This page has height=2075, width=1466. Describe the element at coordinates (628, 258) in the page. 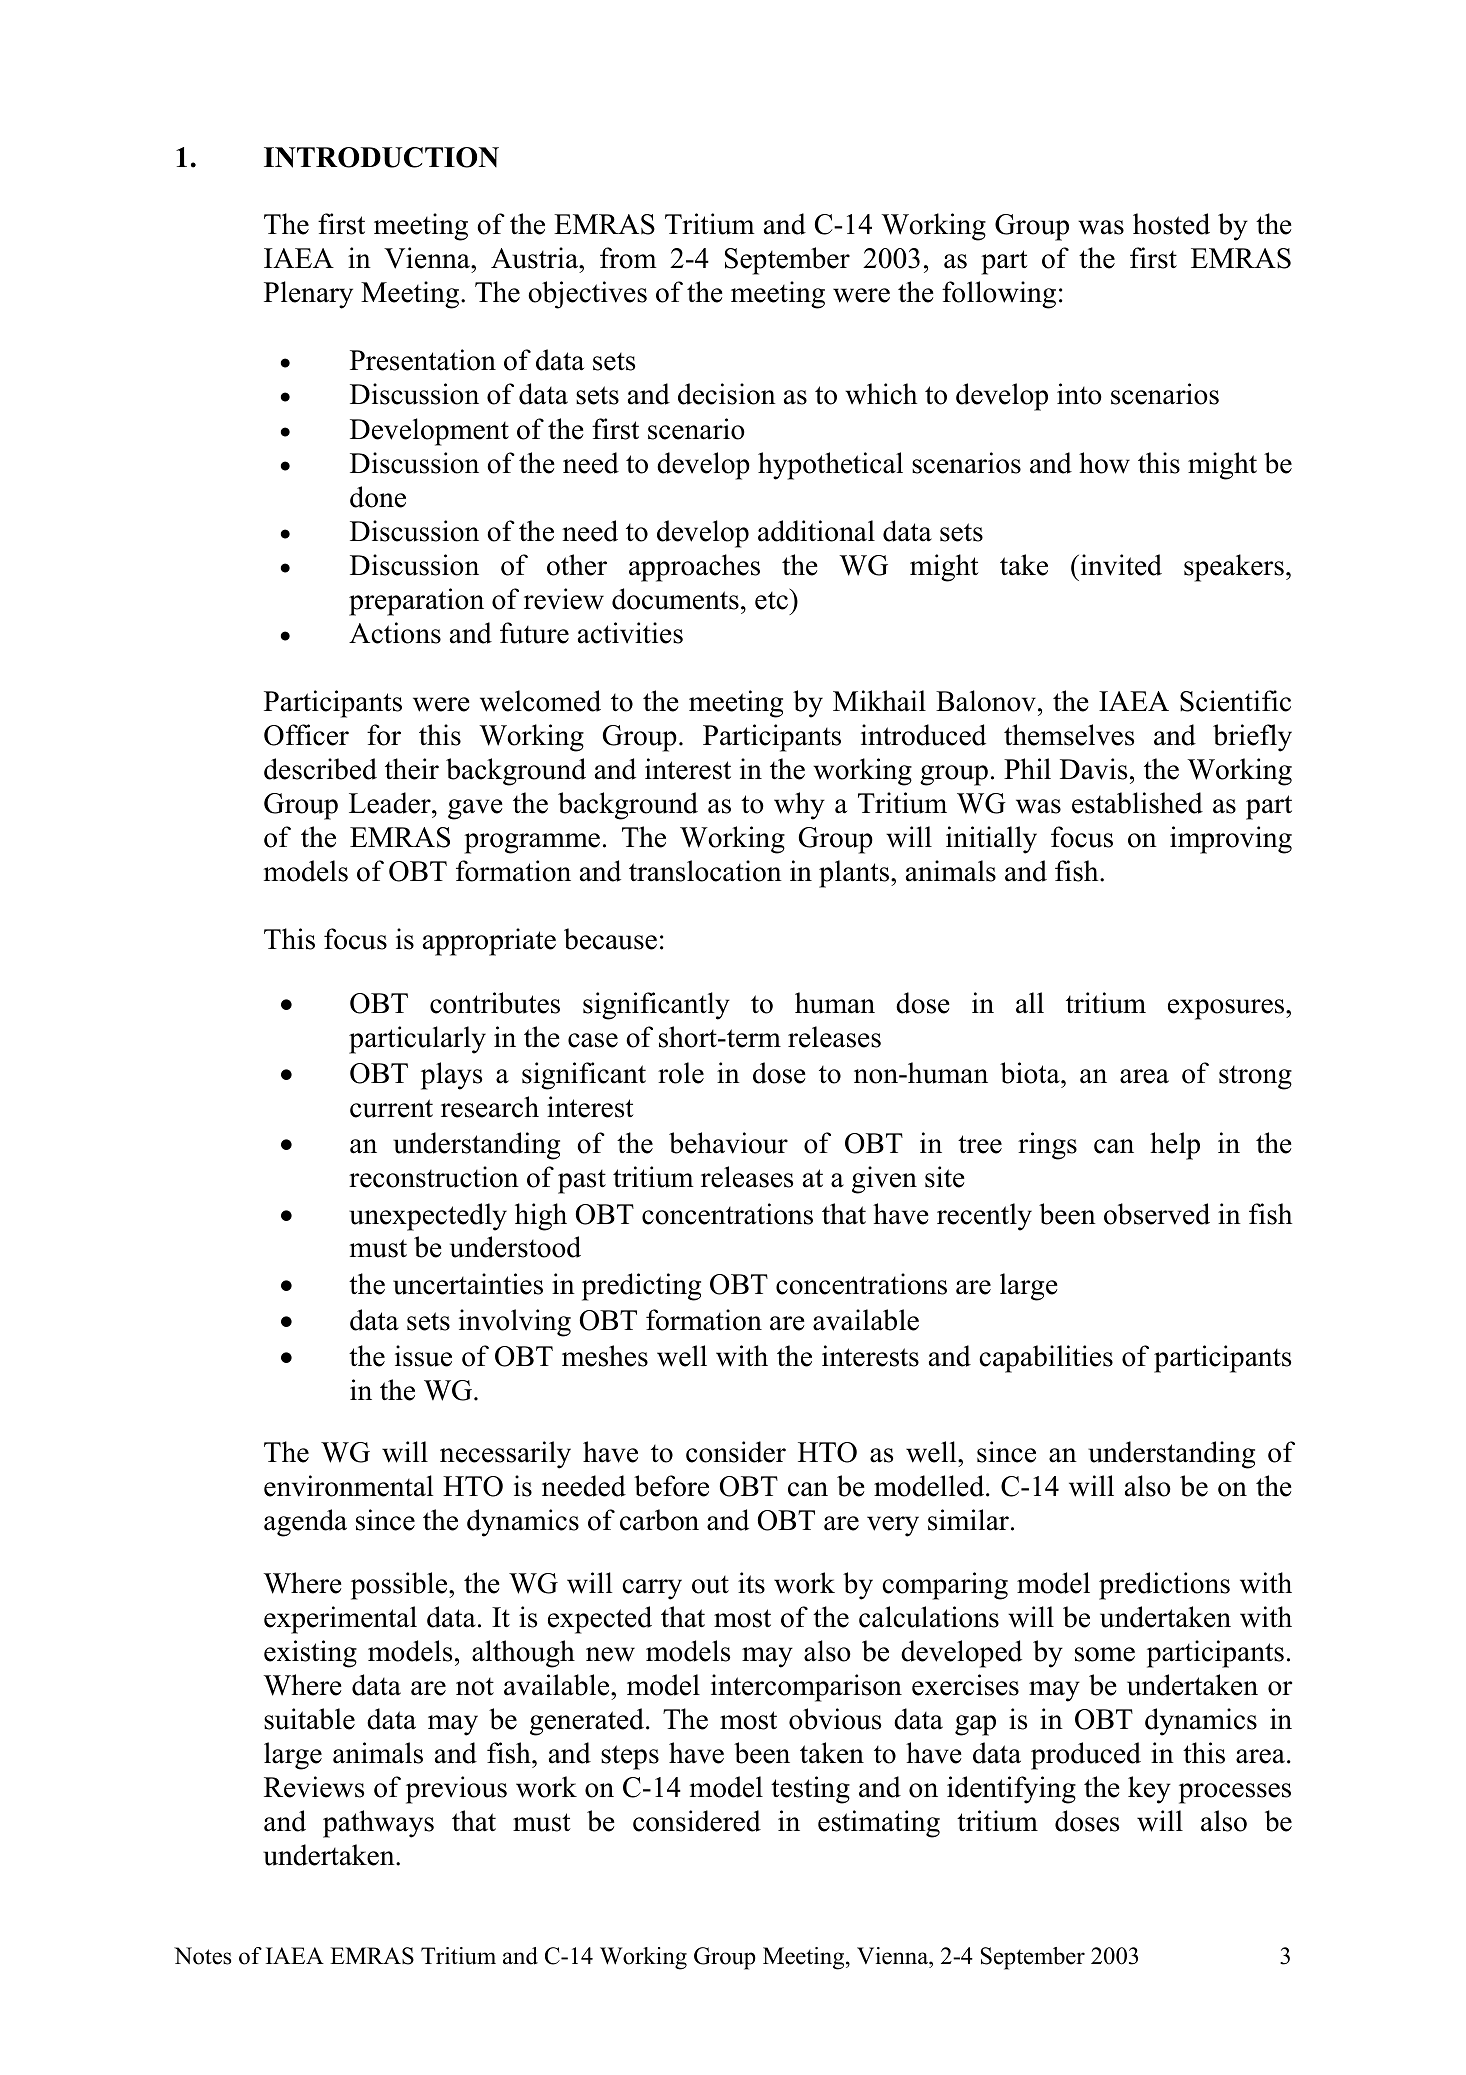

I see `from` at that location.
